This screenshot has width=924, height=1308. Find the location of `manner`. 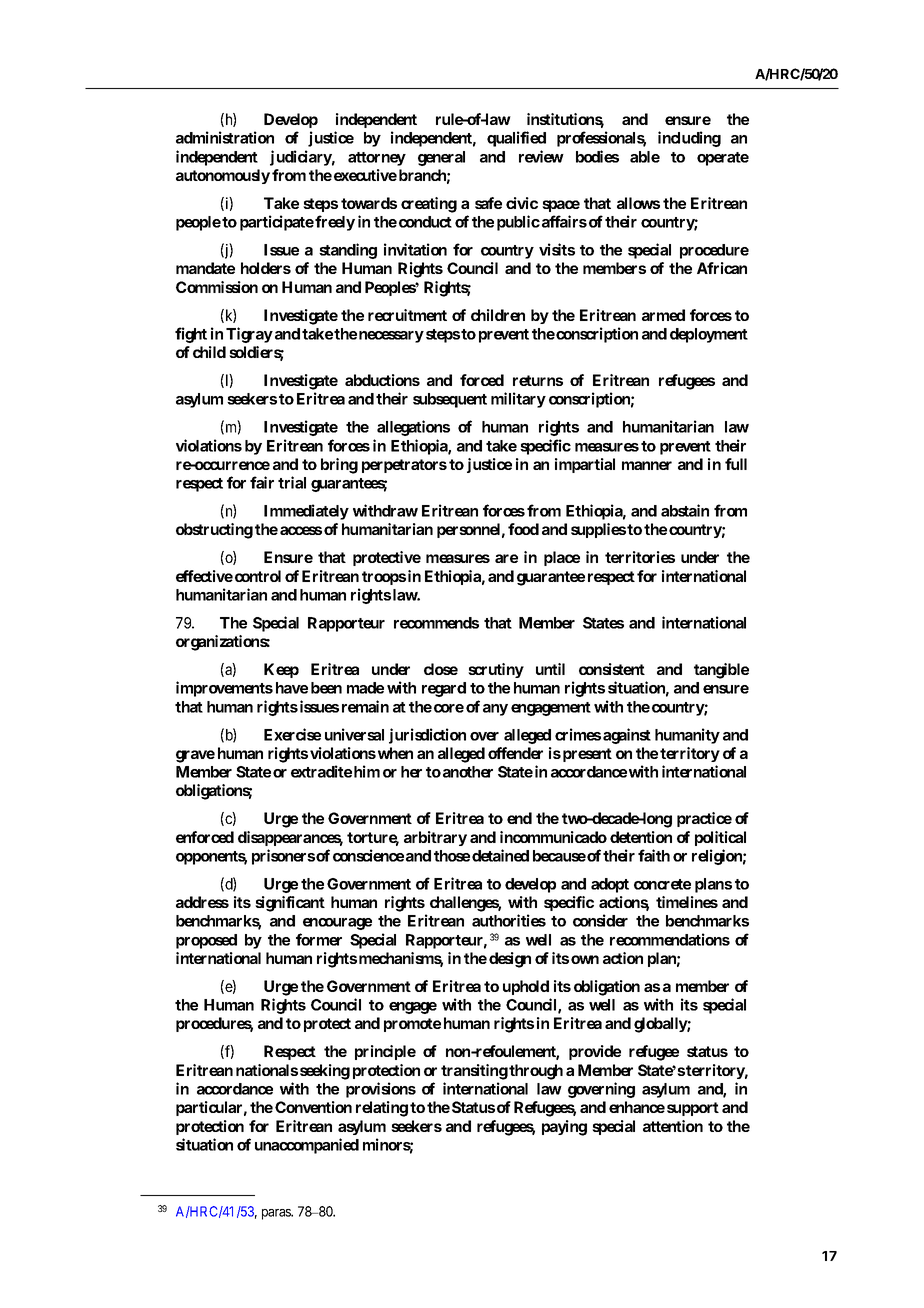

manner is located at coordinates (647, 465).
